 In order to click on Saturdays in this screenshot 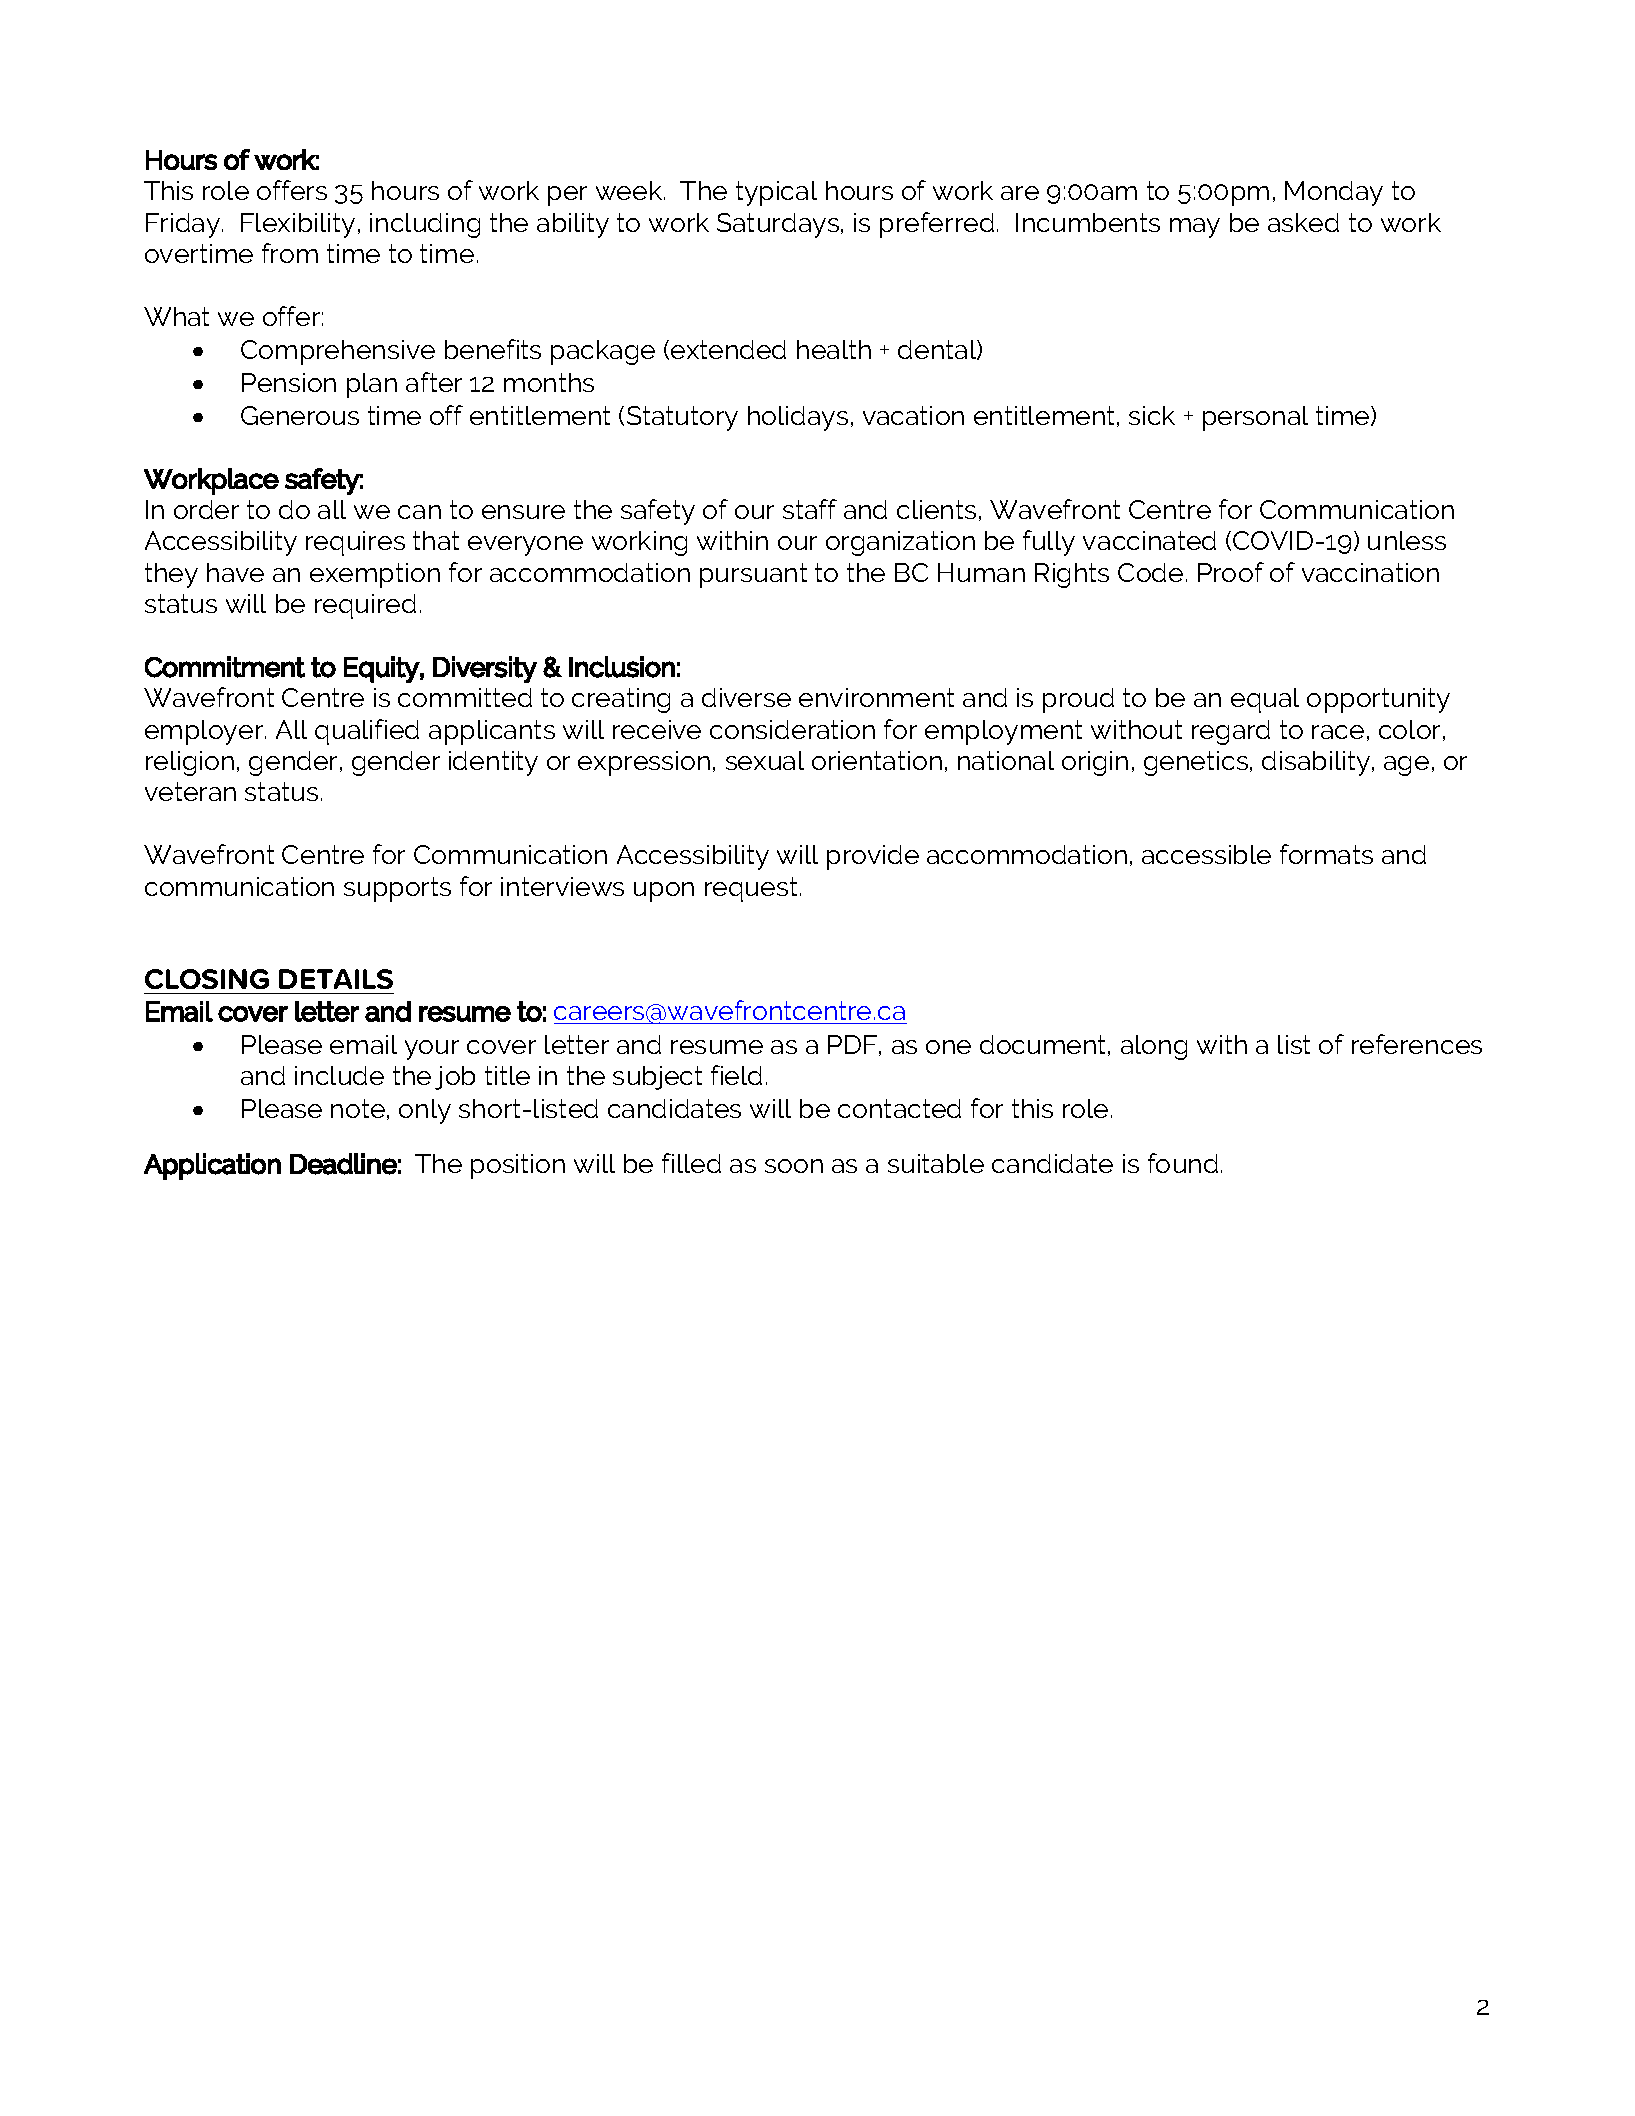, I will do `click(779, 225)`.
